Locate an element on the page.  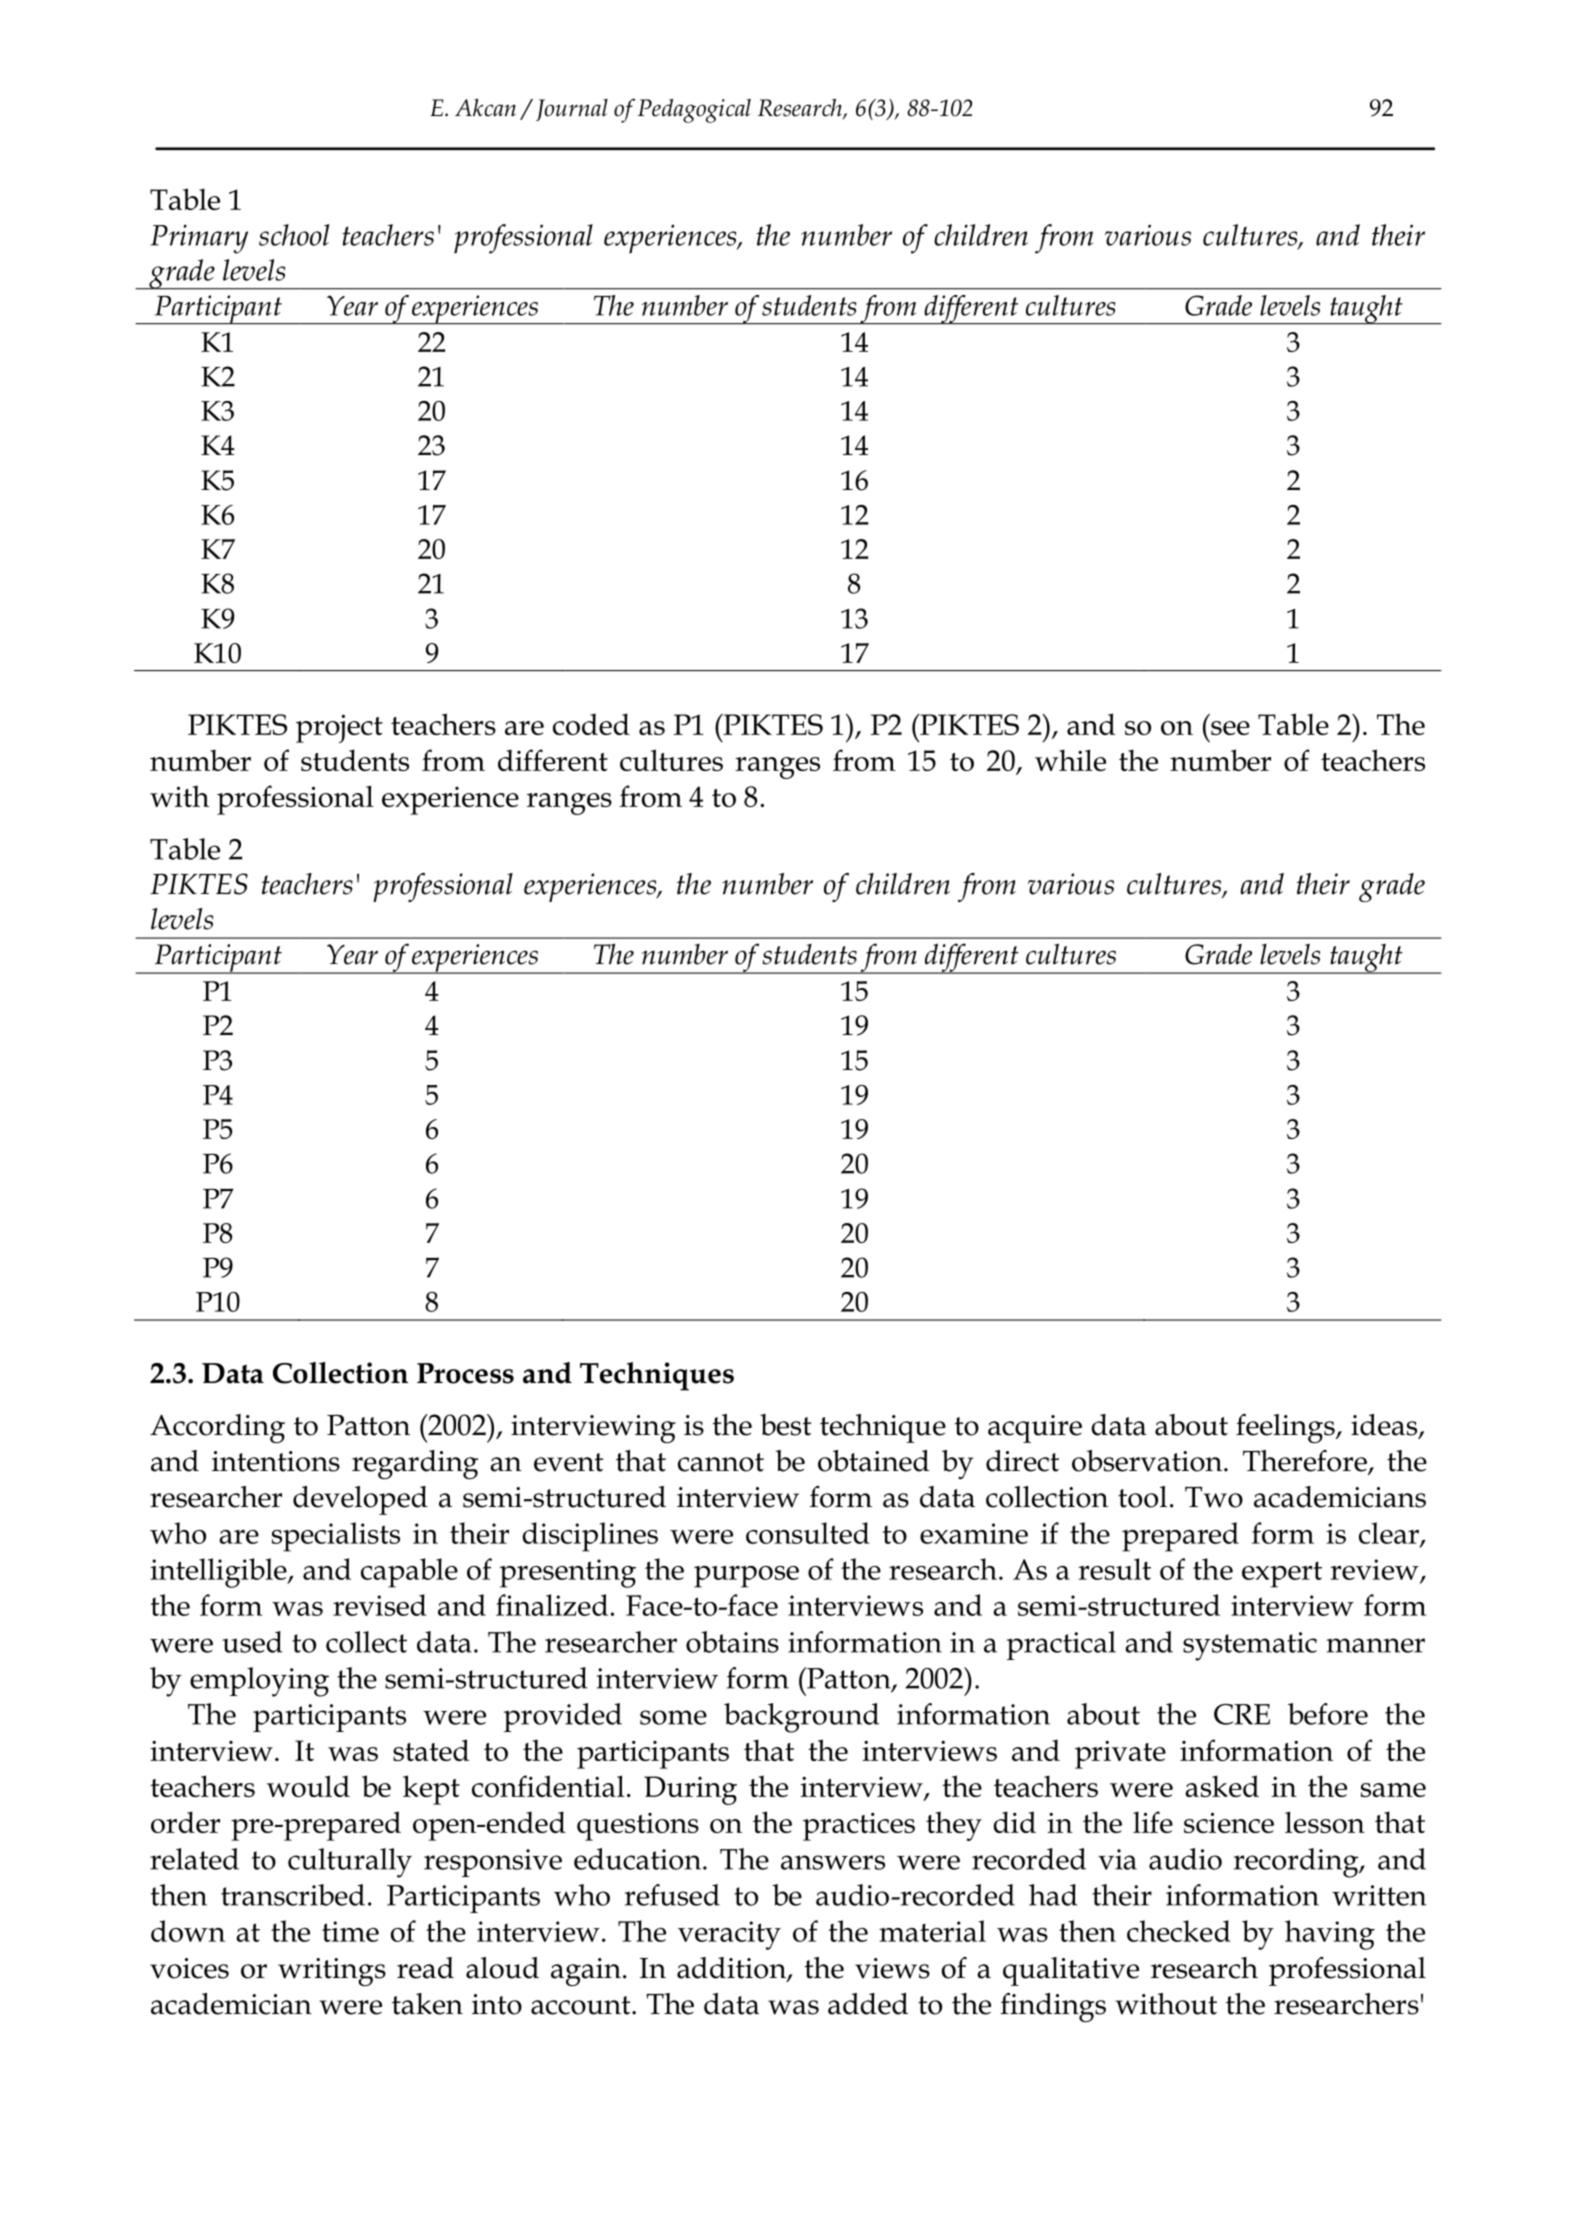
Process is located at coordinates (465, 1373).
